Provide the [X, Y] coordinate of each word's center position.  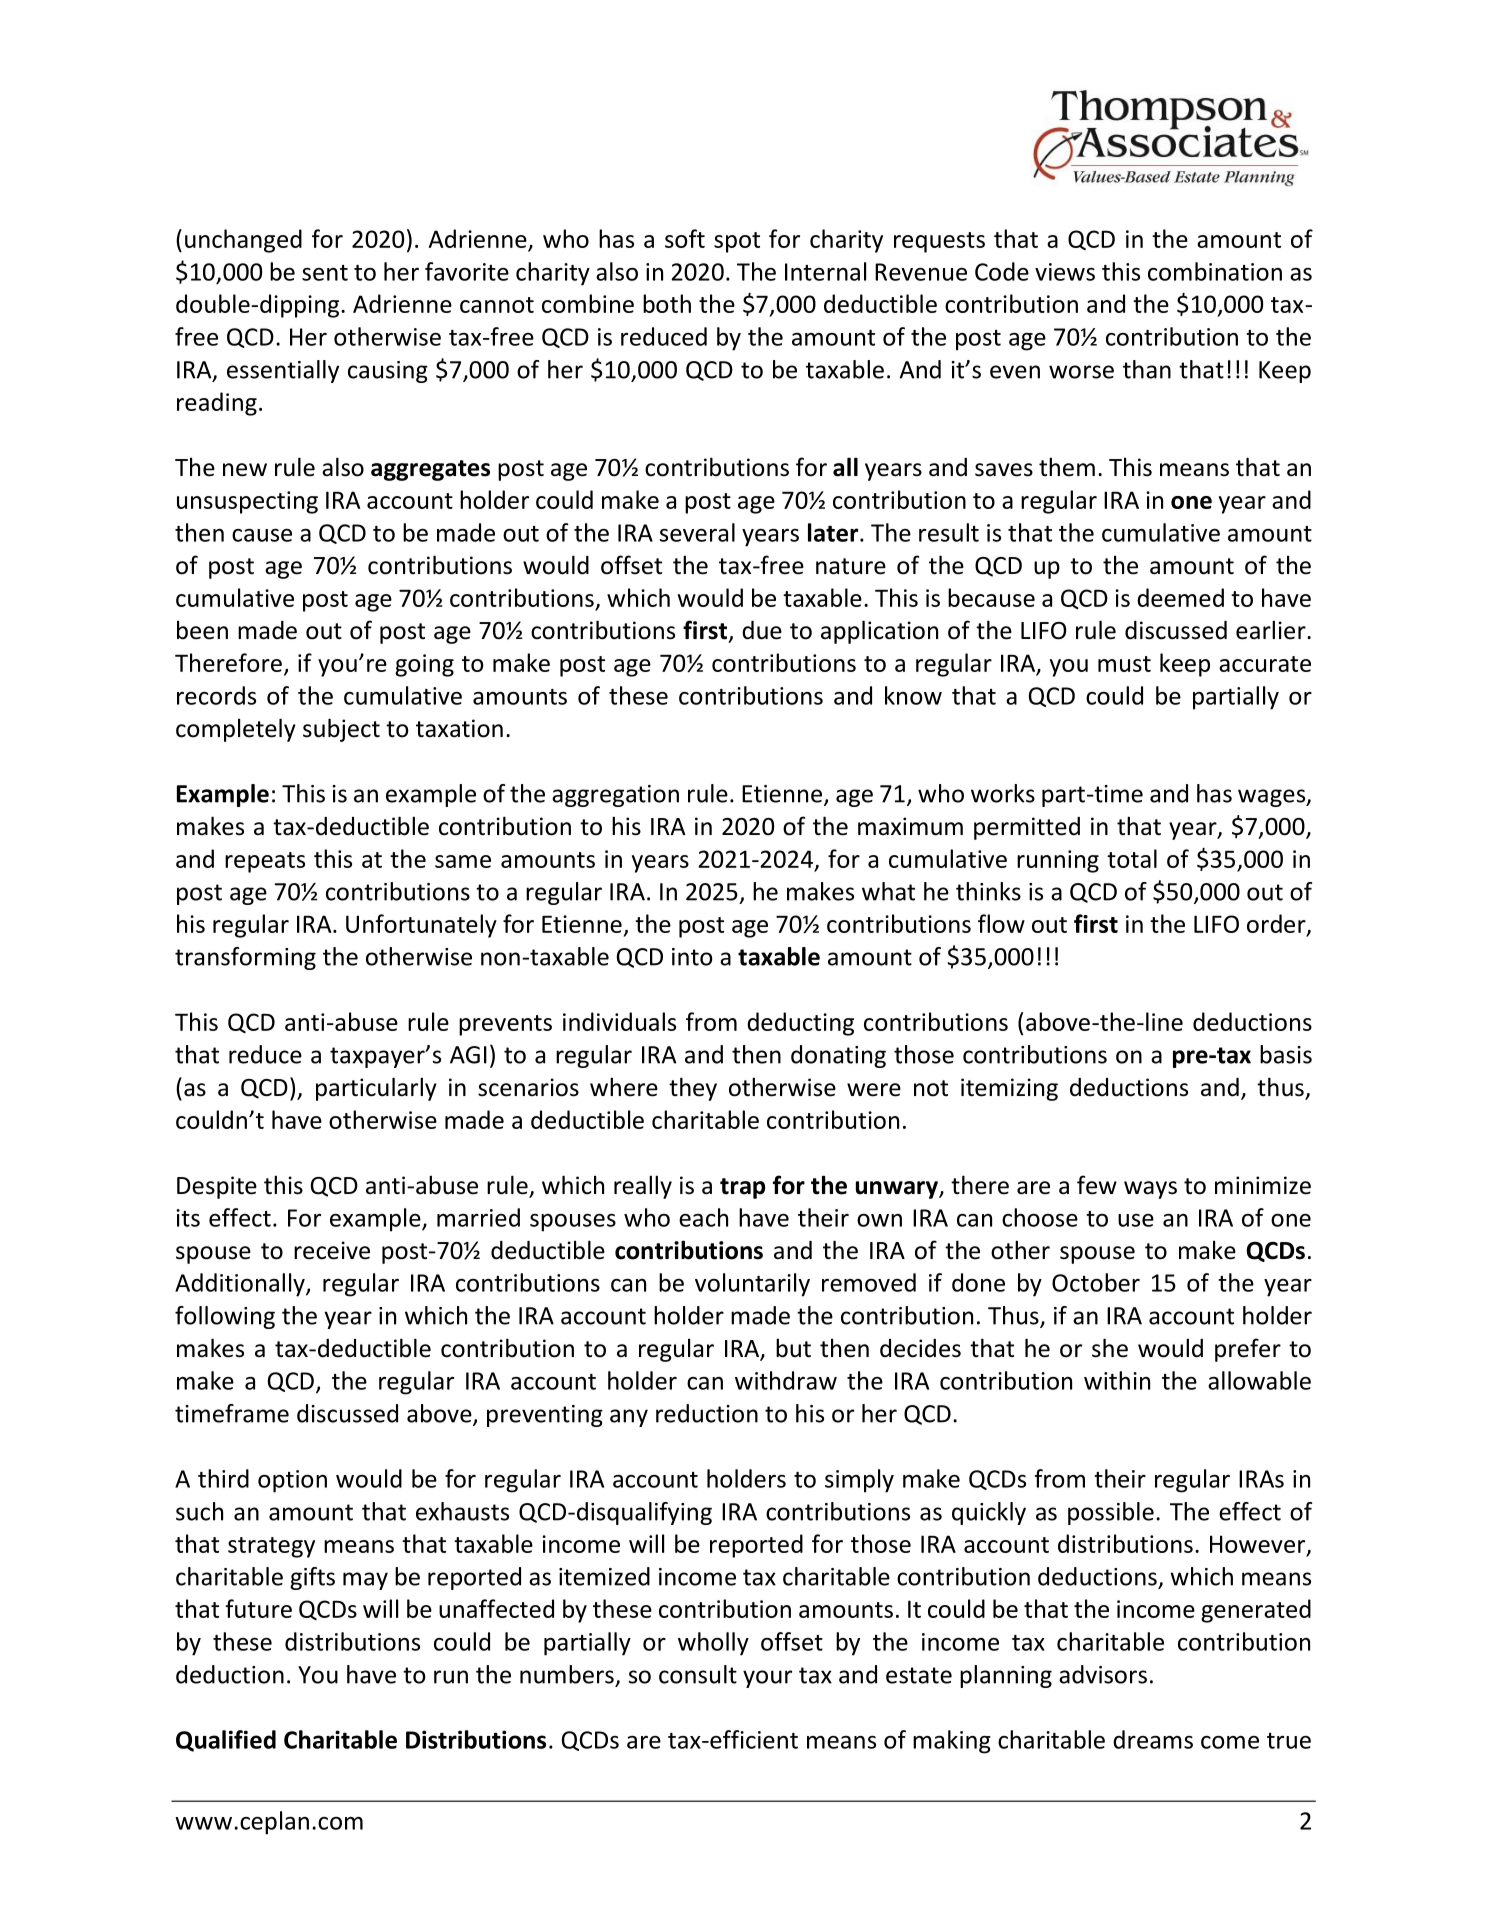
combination [1215, 271]
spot [737, 242]
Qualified [226, 1741]
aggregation [615, 796]
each [703, 1217]
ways [1150, 1190]
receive [332, 1250]
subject [341, 730]
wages [1273, 798]
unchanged [243, 241]
